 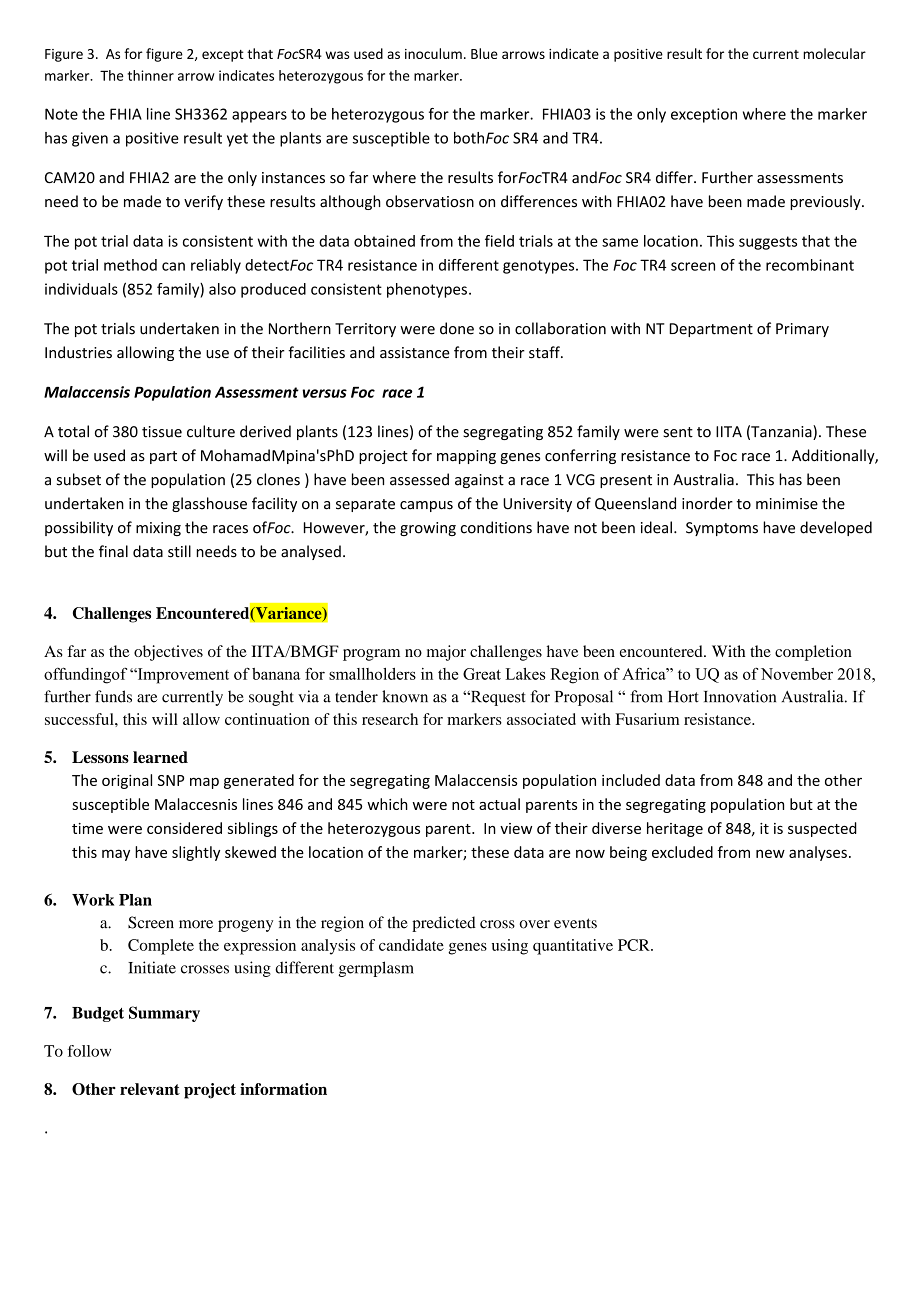 What do you see at coordinates (428, 529) in the image?
I see `growing` at bounding box center [428, 529].
